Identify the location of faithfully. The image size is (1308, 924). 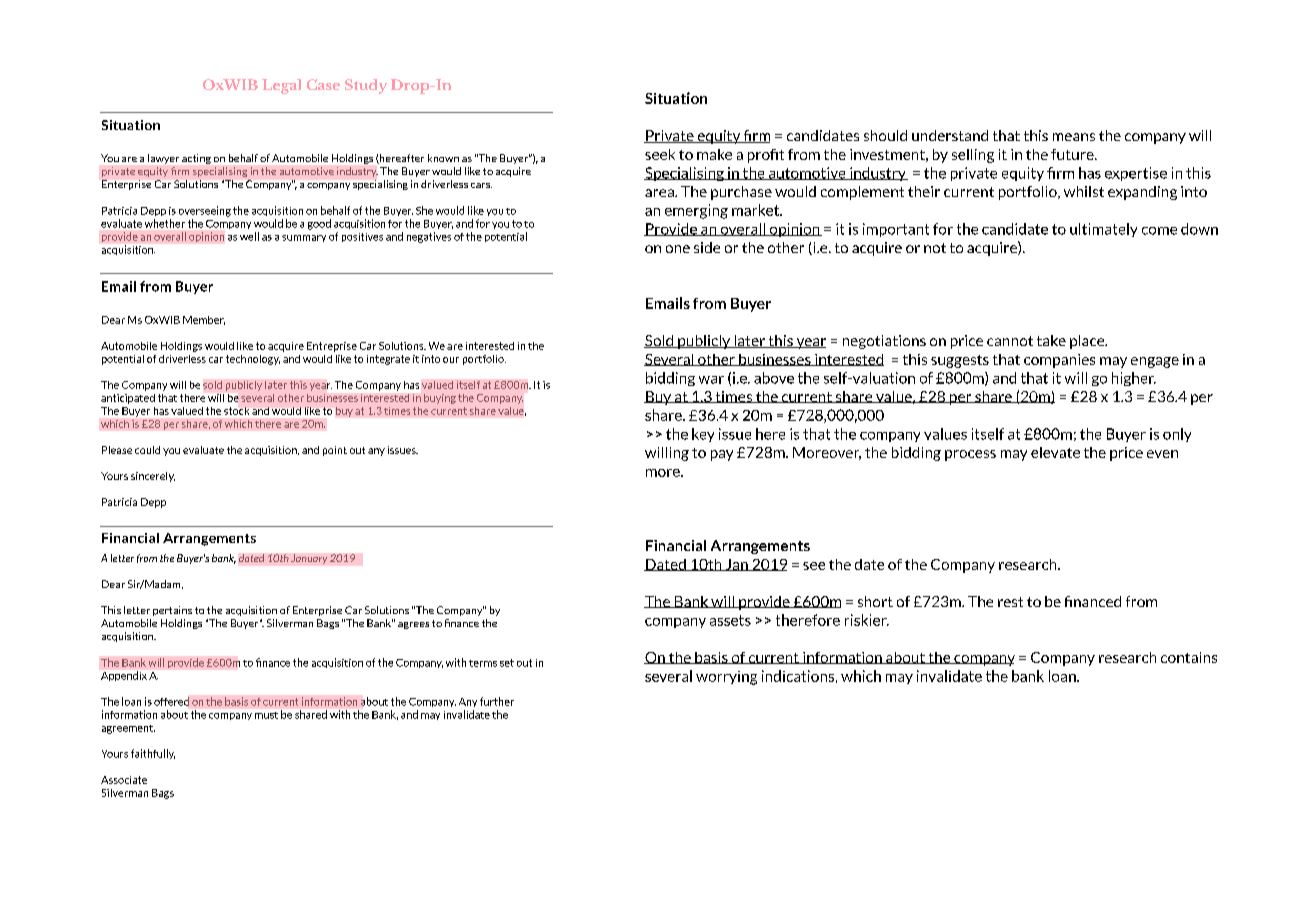
(153, 754).
